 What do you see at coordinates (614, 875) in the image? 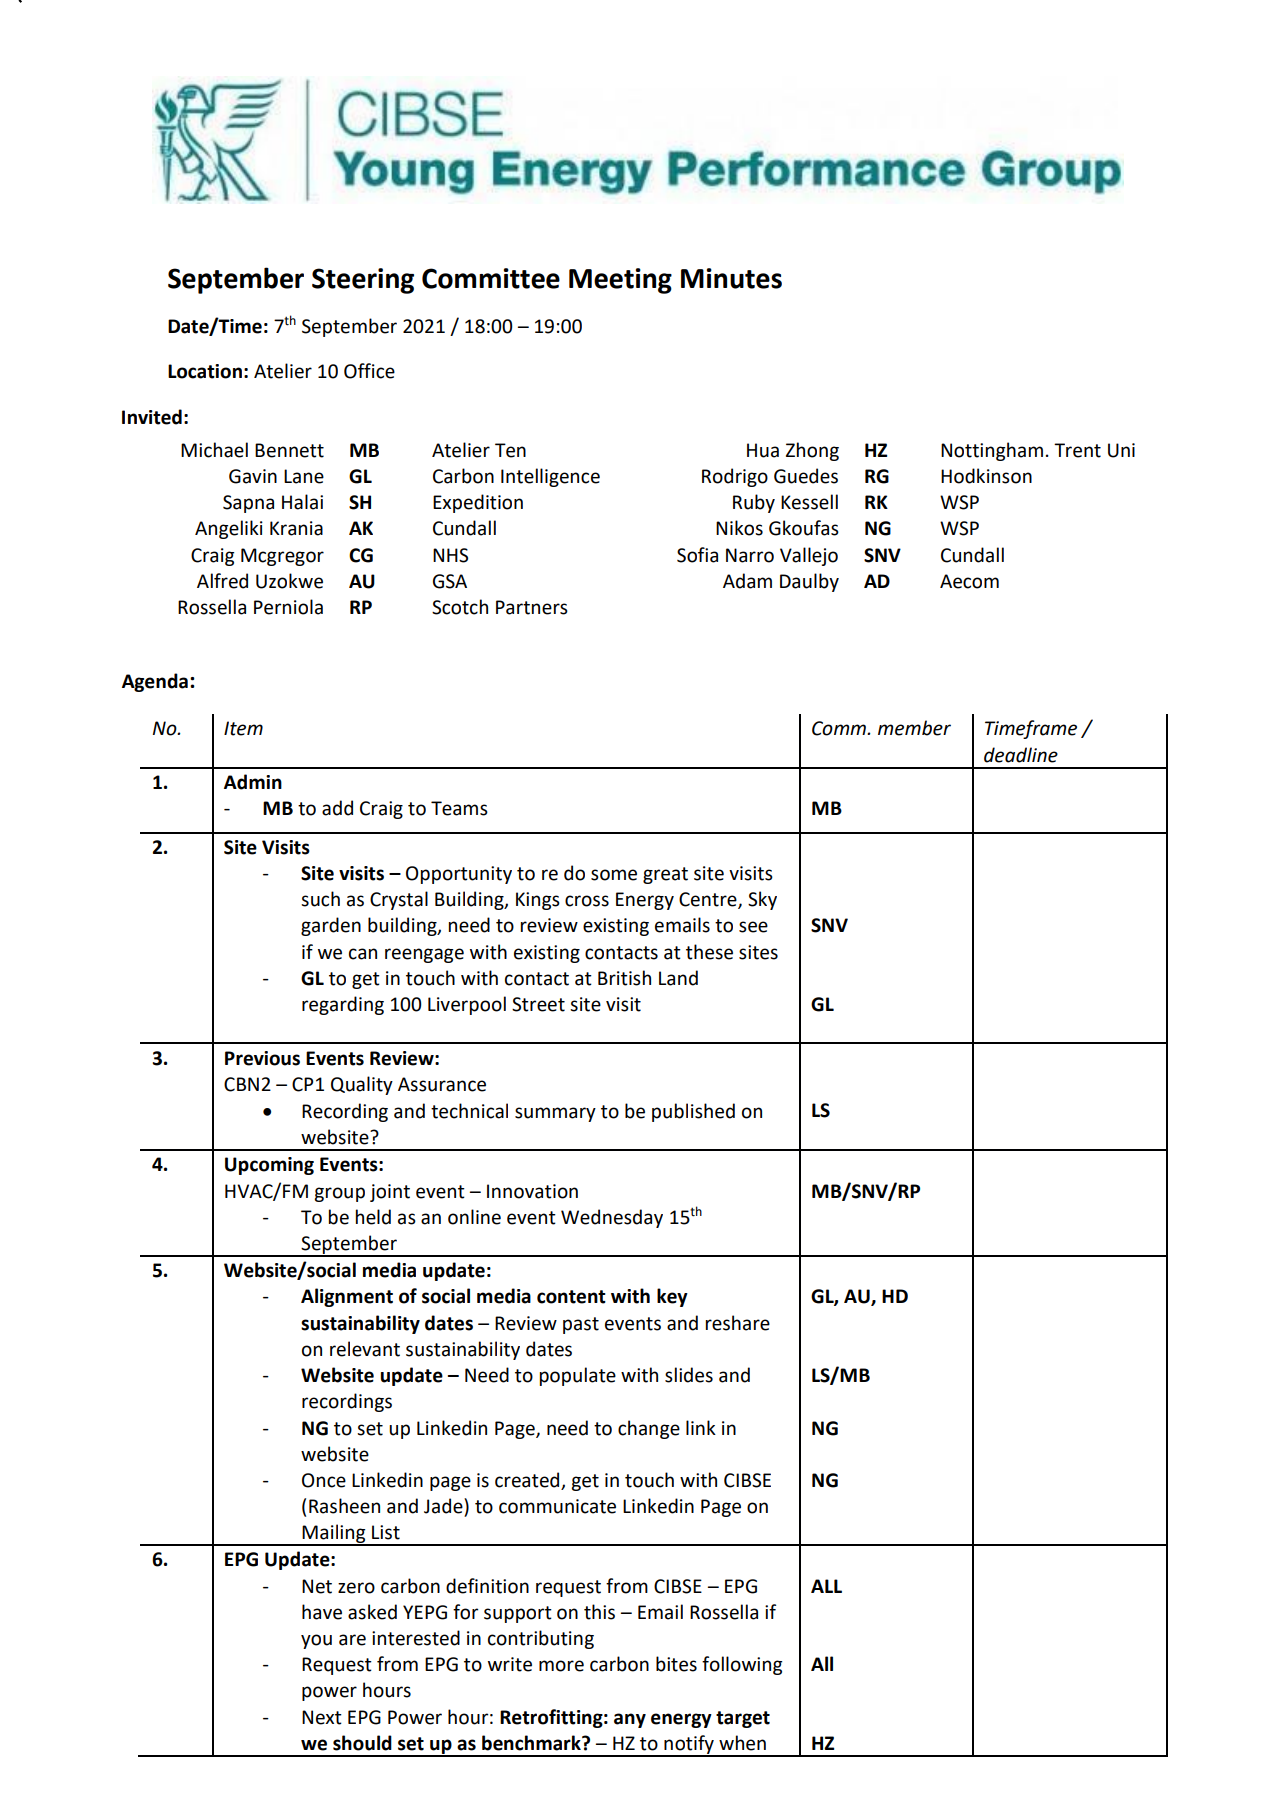
I see `some` at bounding box center [614, 875].
